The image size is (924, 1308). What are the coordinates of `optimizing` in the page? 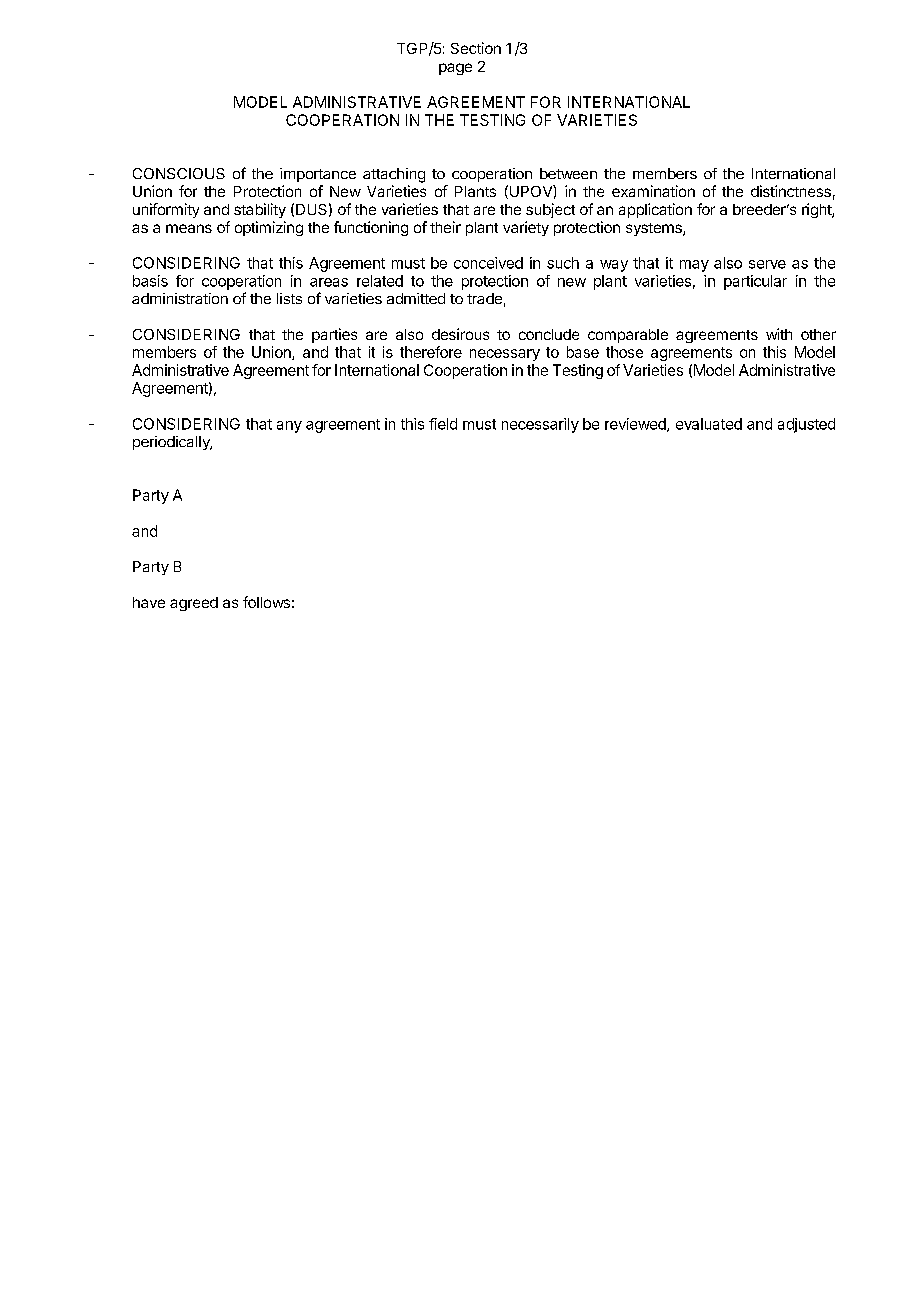 It's located at (269, 228).
